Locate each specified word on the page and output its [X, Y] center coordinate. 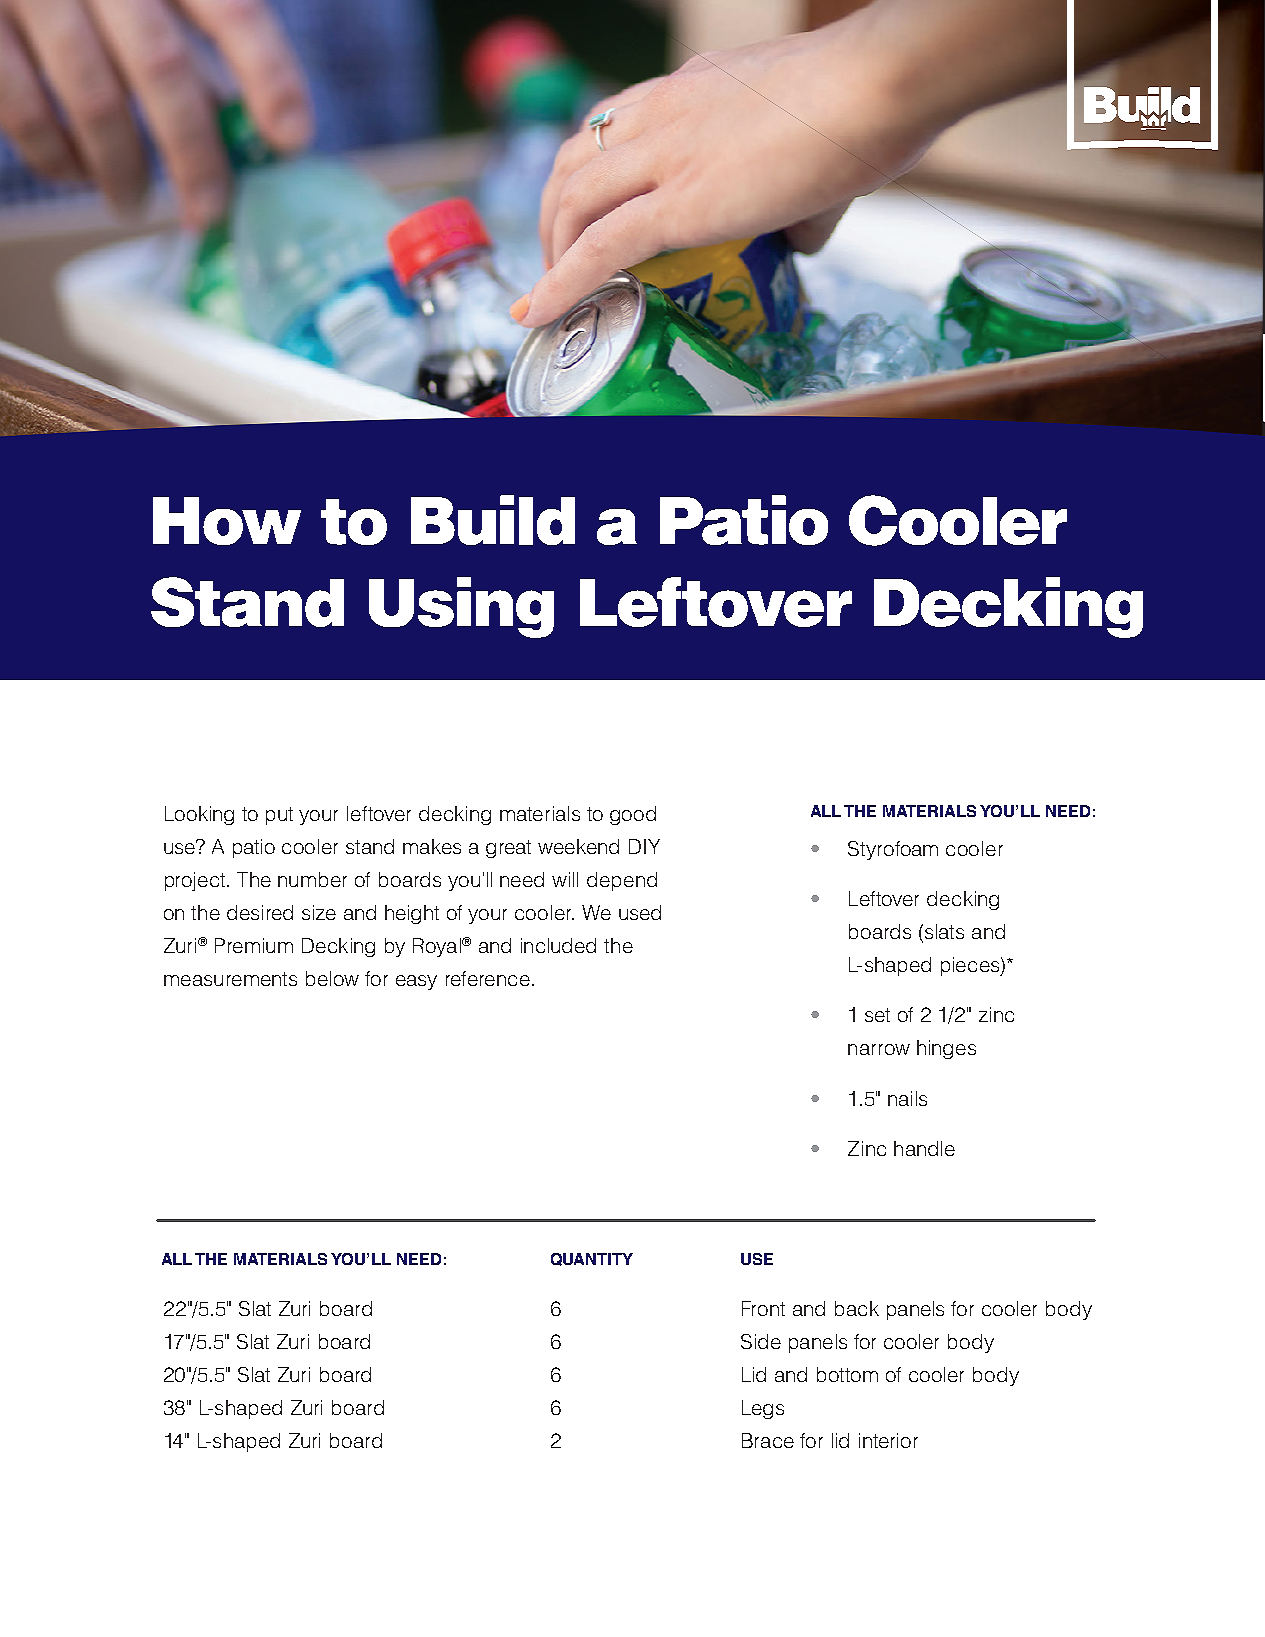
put [279, 816]
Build [493, 520]
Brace [768, 1440]
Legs [763, 1409]
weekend [578, 846]
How [227, 521]
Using [461, 607]
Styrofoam [893, 850]
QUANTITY [592, 1259]
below [332, 978]
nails [907, 1098]
